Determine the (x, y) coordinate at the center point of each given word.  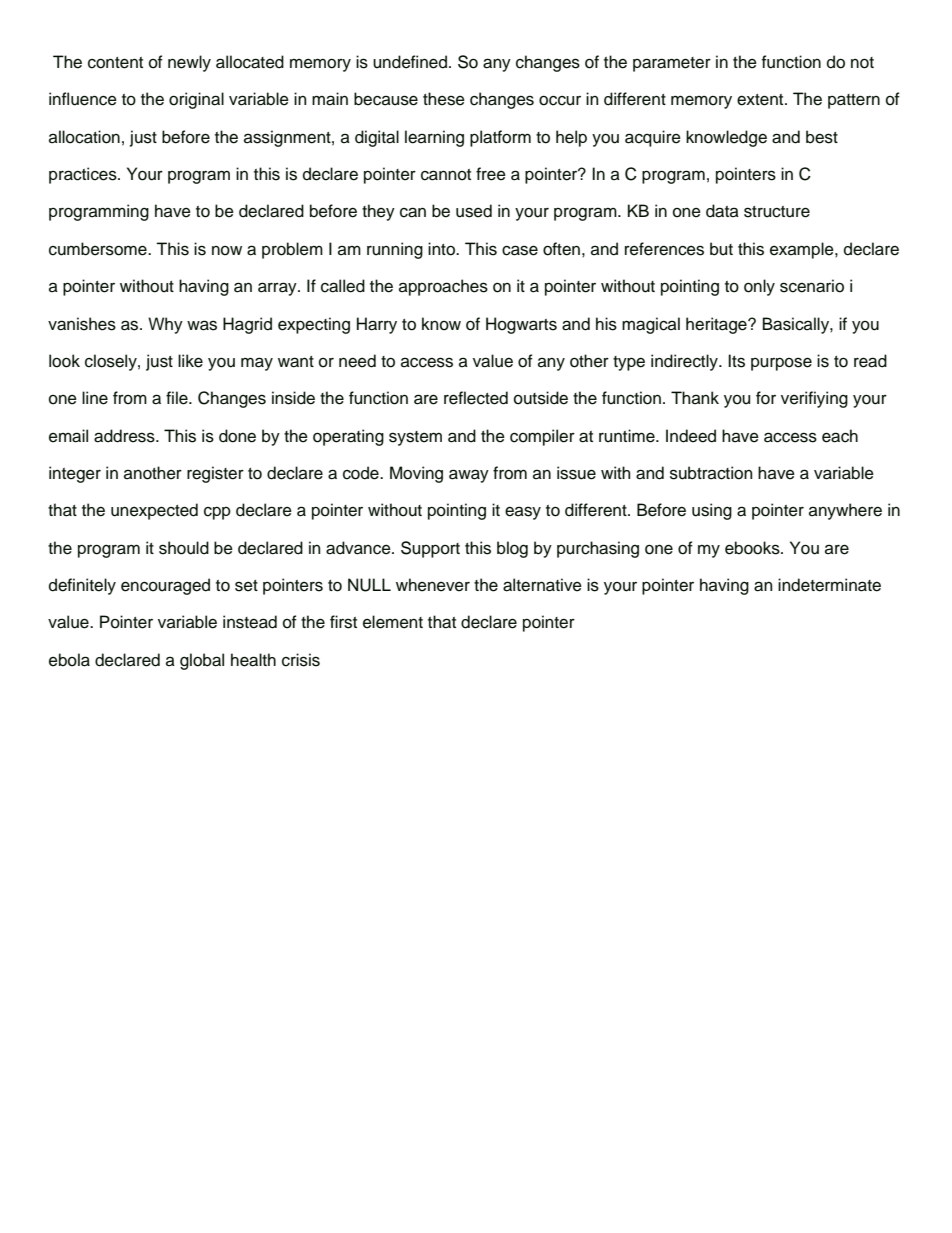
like (190, 361)
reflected (476, 398)
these (444, 99)
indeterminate (829, 585)
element (393, 622)
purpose (781, 364)
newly (189, 63)
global (202, 661)
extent (761, 100)
